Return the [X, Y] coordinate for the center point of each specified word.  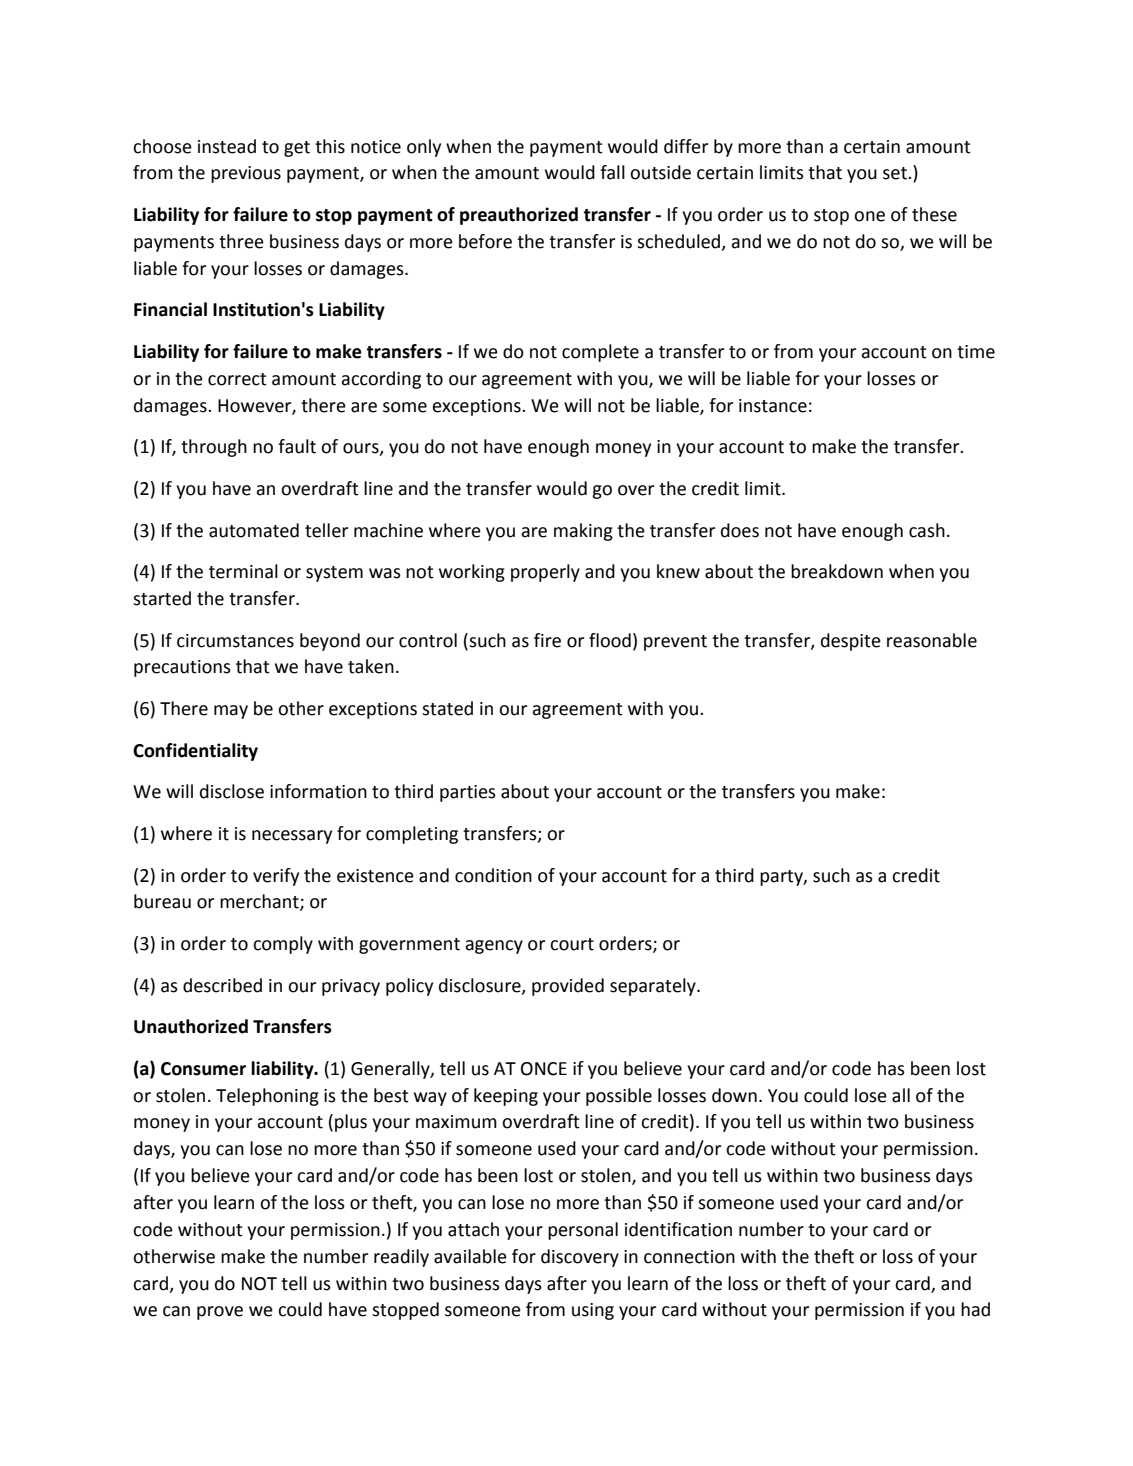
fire [547, 640]
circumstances [235, 641]
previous [246, 174]
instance [773, 406]
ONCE [544, 1069]
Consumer [203, 1069]
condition [493, 875]
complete [600, 353]
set [896, 173]
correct [237, 379]
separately [654, 987]
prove [220, 1313]
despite [851, 642]
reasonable [932, 640]
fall [612, 172]
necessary [292, 837]
